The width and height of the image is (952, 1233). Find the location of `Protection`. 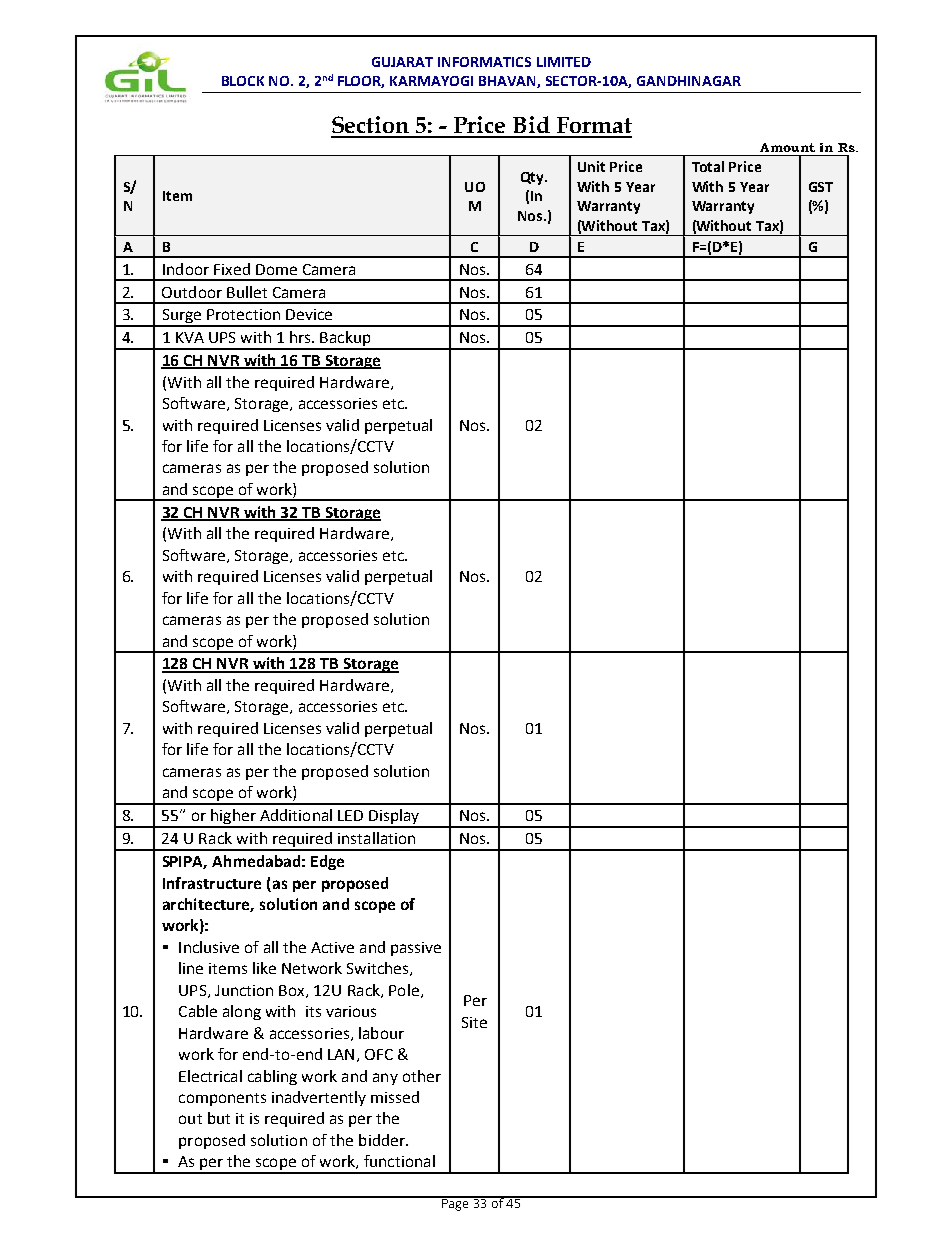

Protection is located at coordinates (243, 314).
